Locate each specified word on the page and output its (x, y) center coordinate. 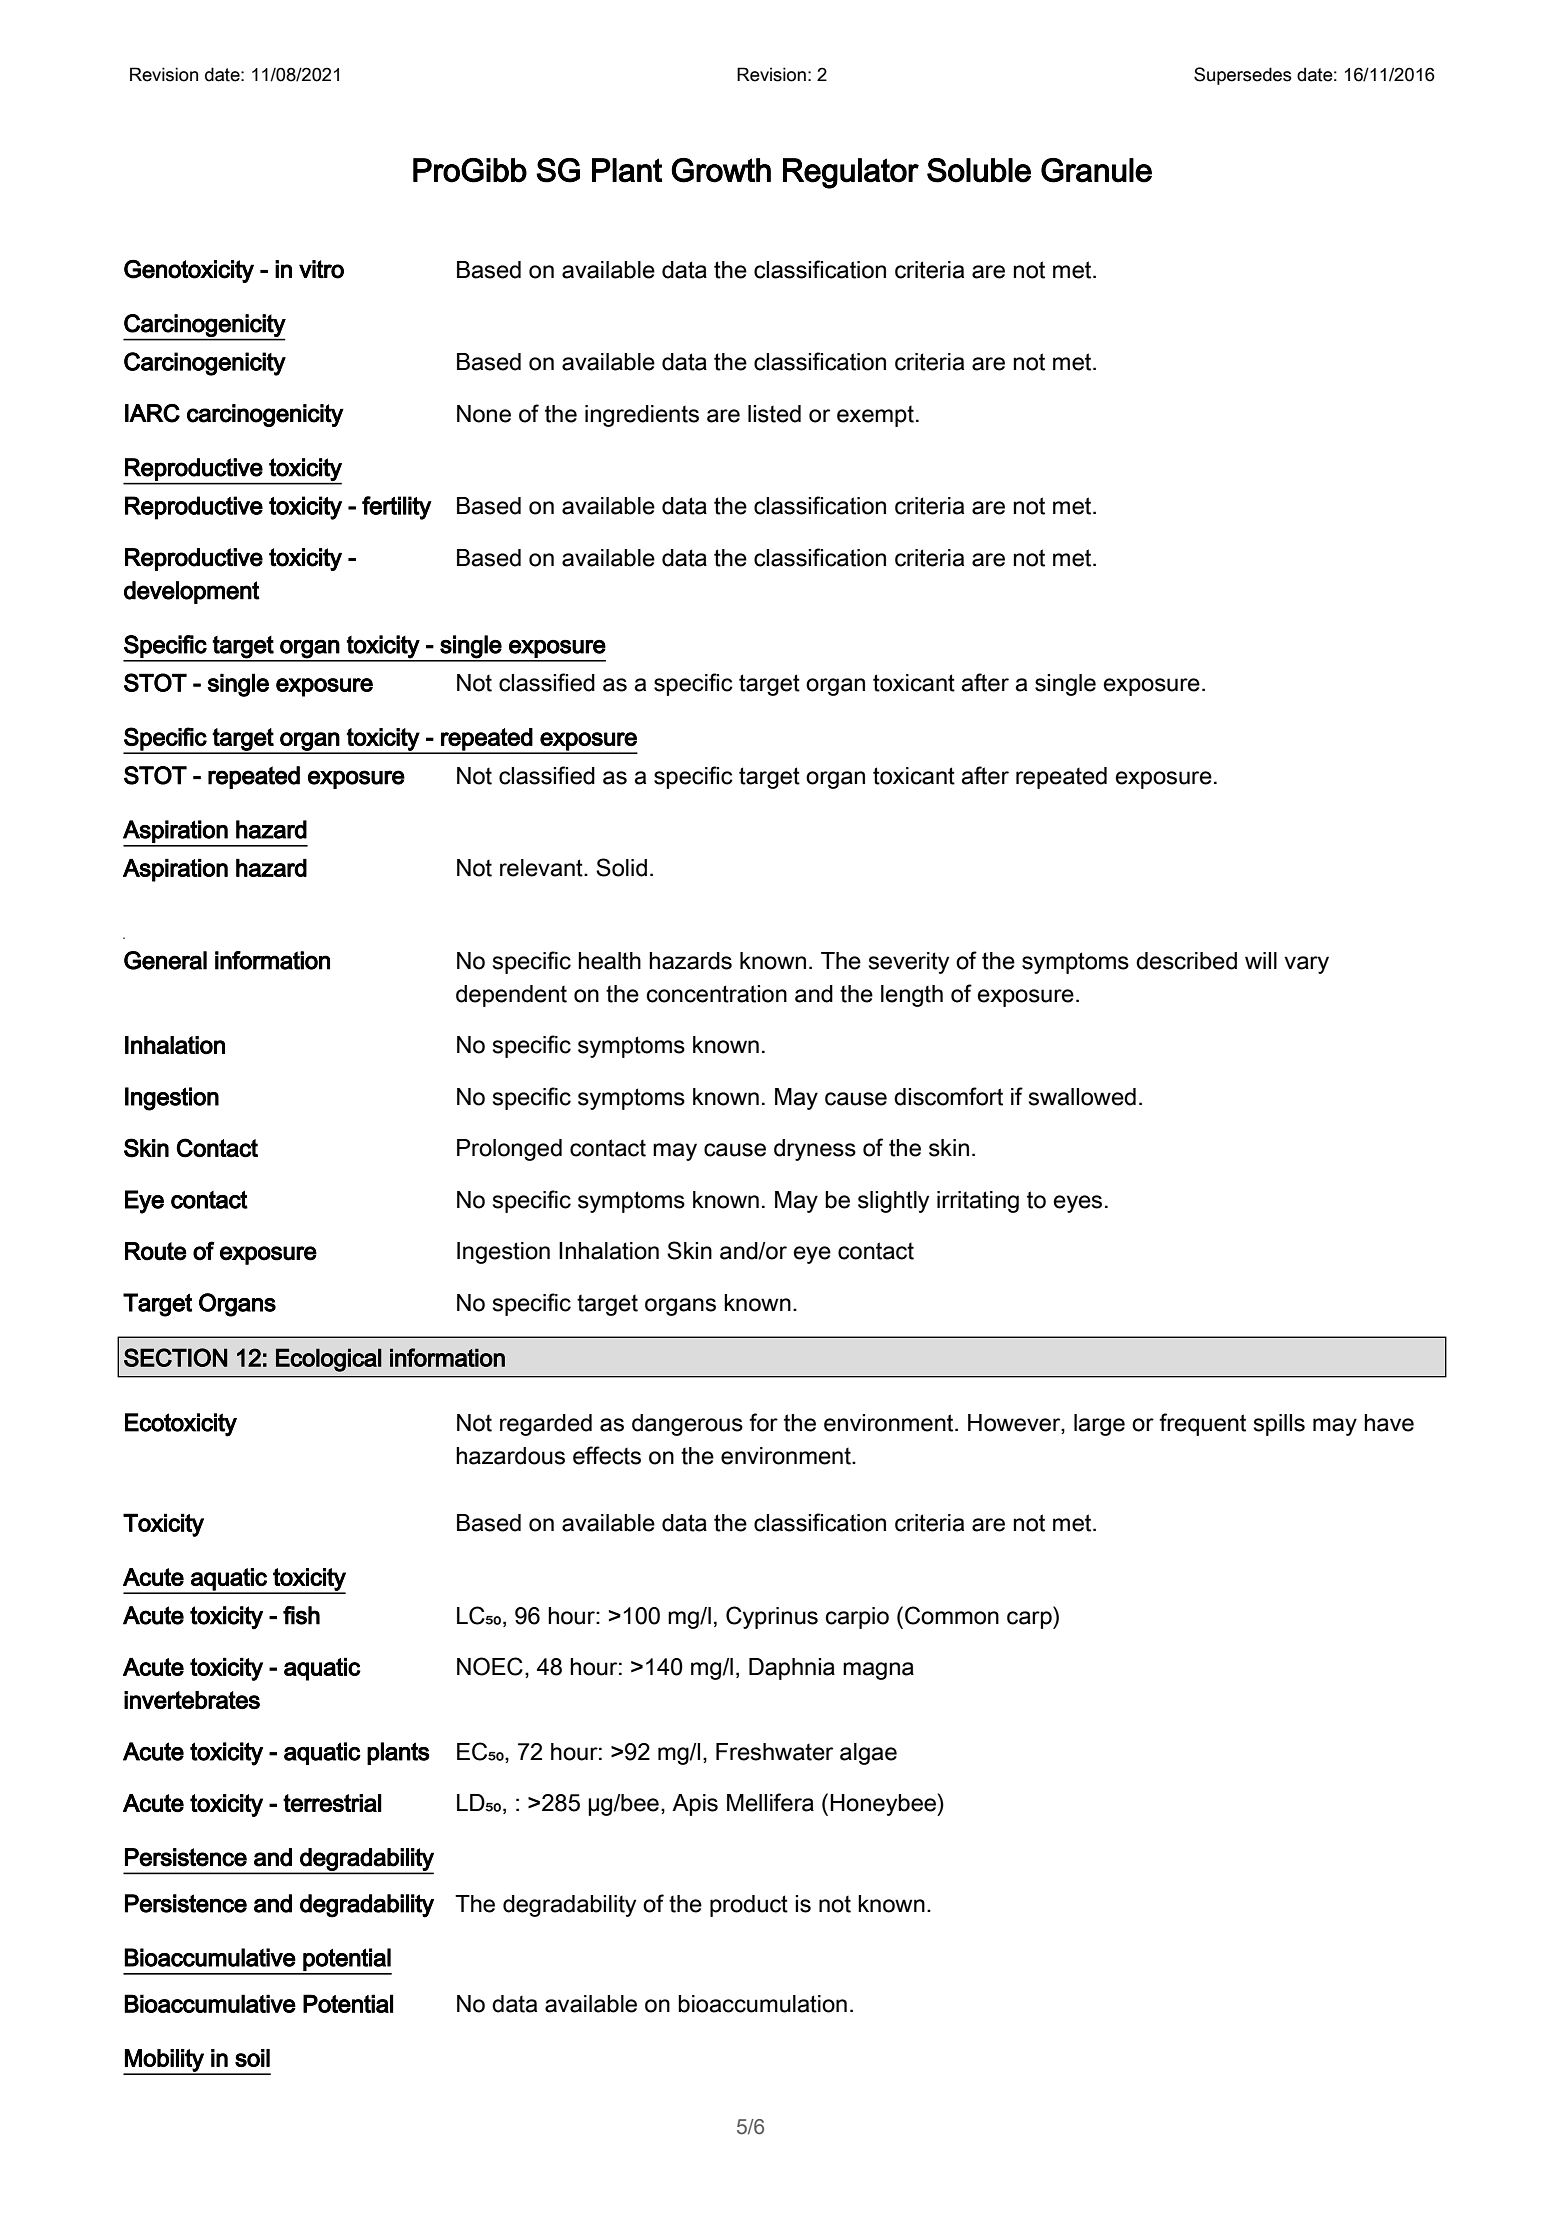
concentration (717, 994)
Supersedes (1243, 76)
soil (252, 2058)
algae (868, 1754)
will (1261, 960)
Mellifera (770, 1802)
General (165, 960)
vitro (321, 269)
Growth (721, 170)
